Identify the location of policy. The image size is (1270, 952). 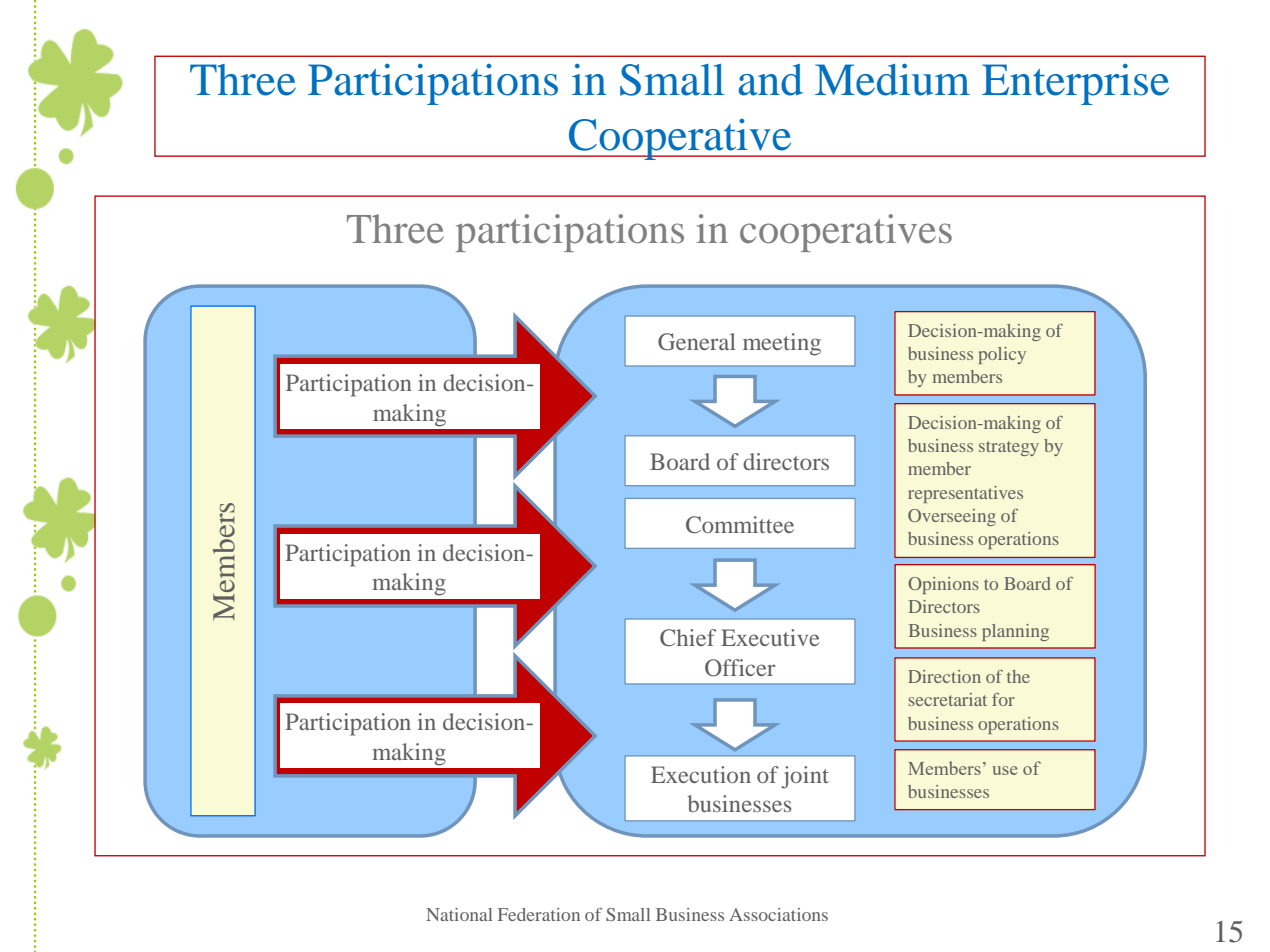
(1002, 355).
